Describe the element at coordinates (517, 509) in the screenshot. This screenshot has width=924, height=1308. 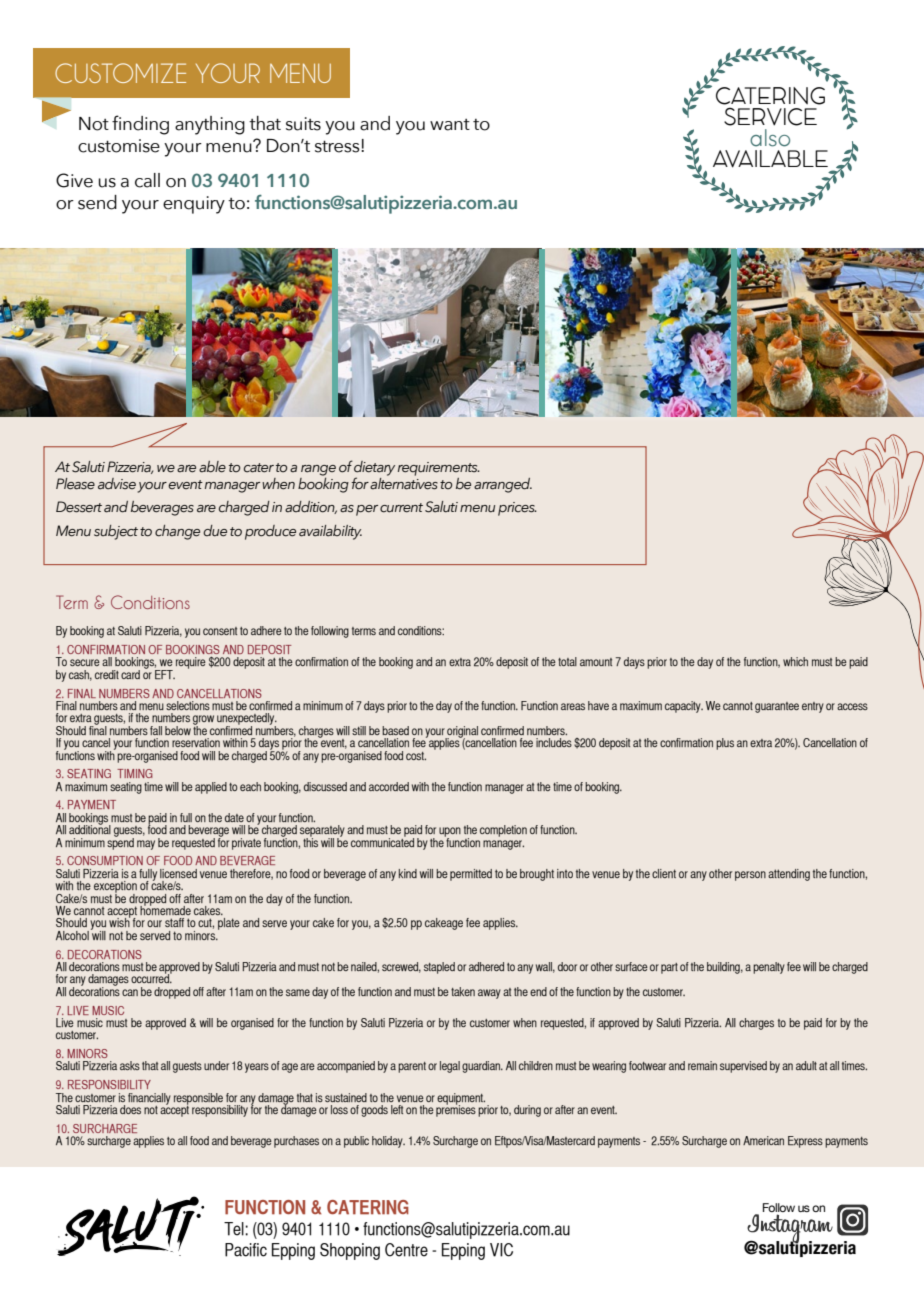
I see `prices` at that location.
